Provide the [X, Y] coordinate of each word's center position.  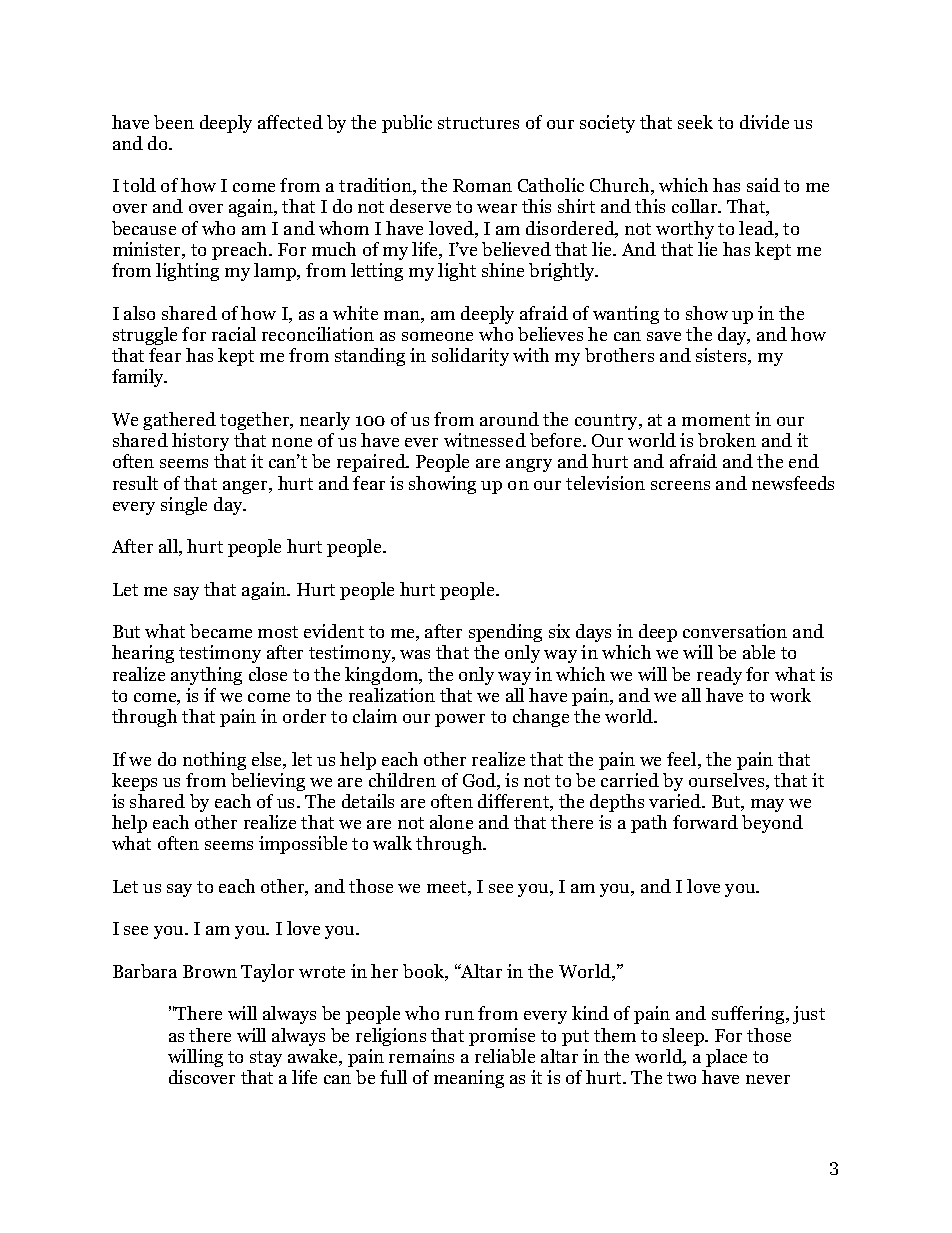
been [174, 122]
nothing [214, 761]
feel [683, 760]
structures [478, 123]
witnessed [485, 440]
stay [266, 1059]
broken [727, 440]
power [460, 720]
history [200, 442]
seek [695, 122]
